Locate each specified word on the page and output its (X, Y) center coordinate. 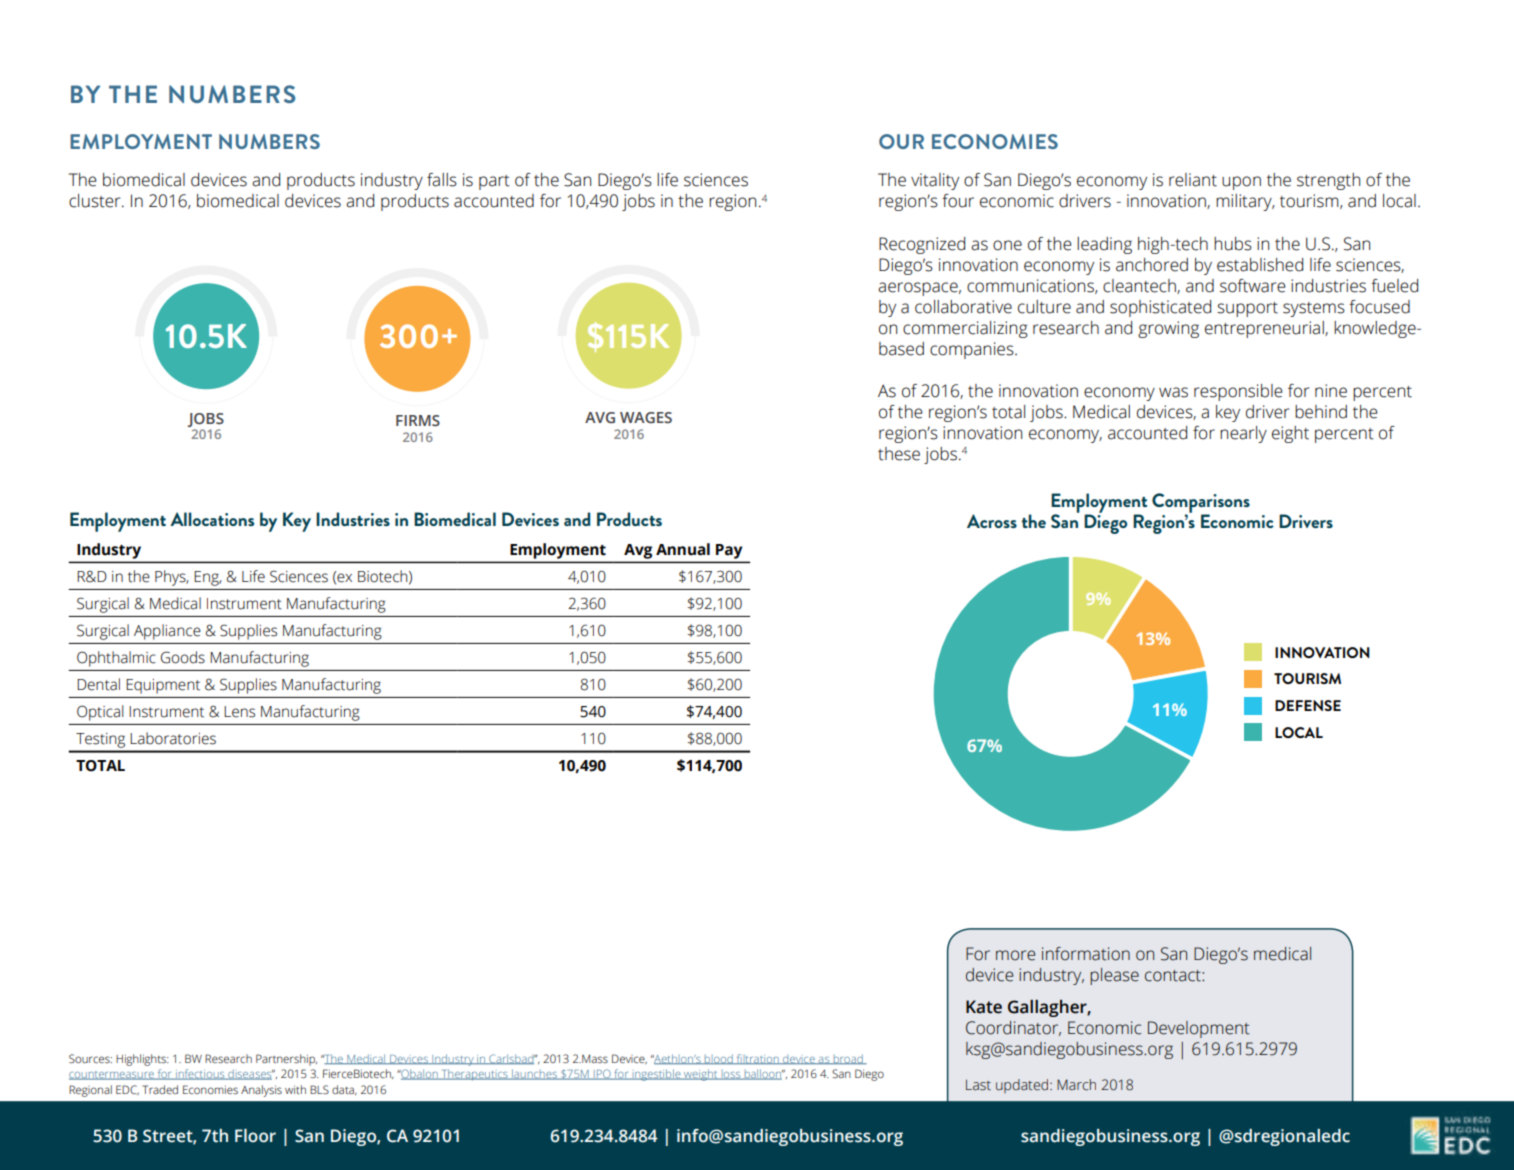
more (1015, 955)
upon (1241, 183)
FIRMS (418, 420)
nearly (1243, 434)
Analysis (261, 1091)
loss (731, 1075)
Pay (729, 551)
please (1114, 976)
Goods (183, 657)
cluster (96, 201)
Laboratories (173, 738)
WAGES (646, 417)
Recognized (922, 245)
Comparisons (1201, 504)
